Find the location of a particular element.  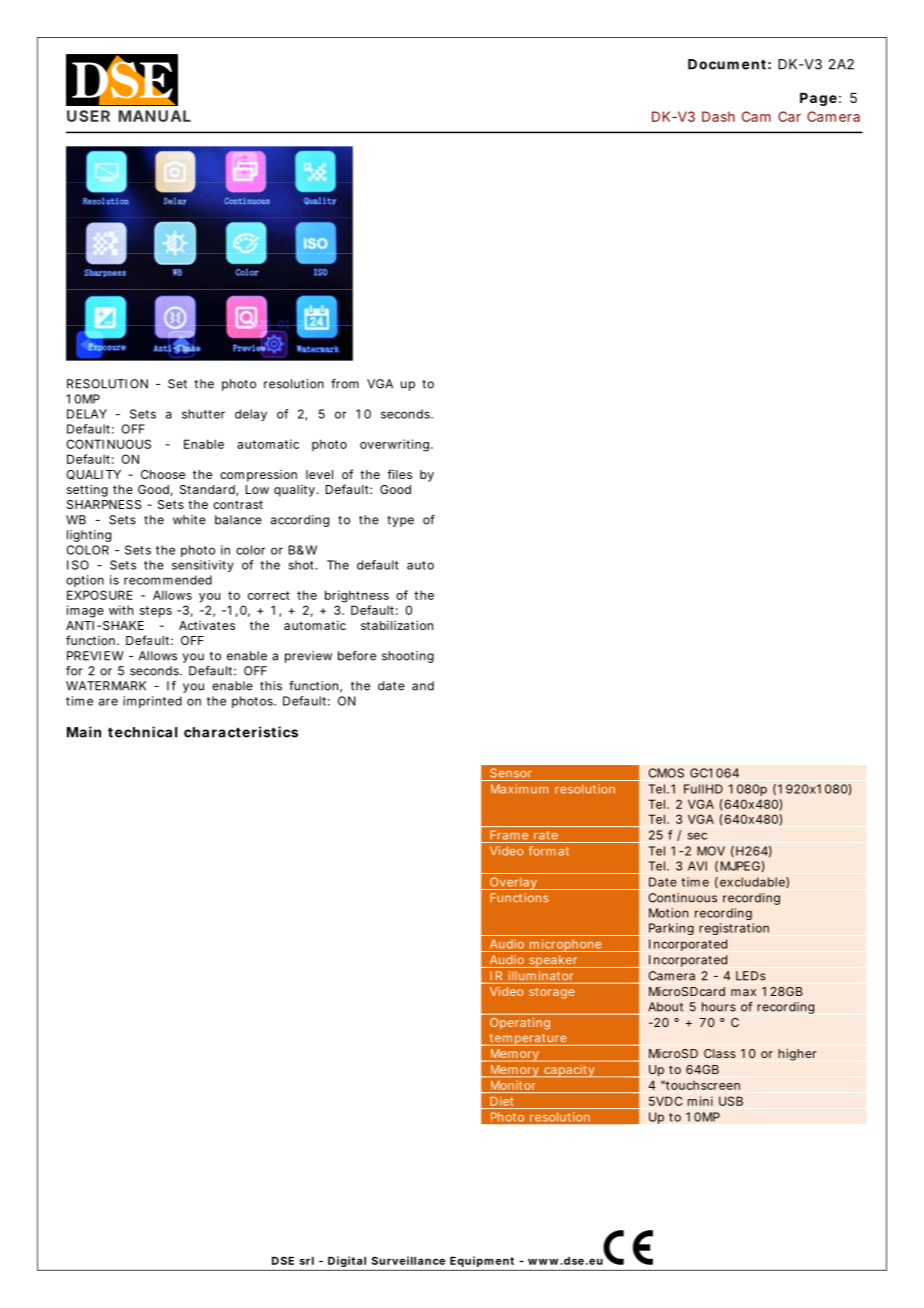

Choose is located at coordinates (163, 474).
